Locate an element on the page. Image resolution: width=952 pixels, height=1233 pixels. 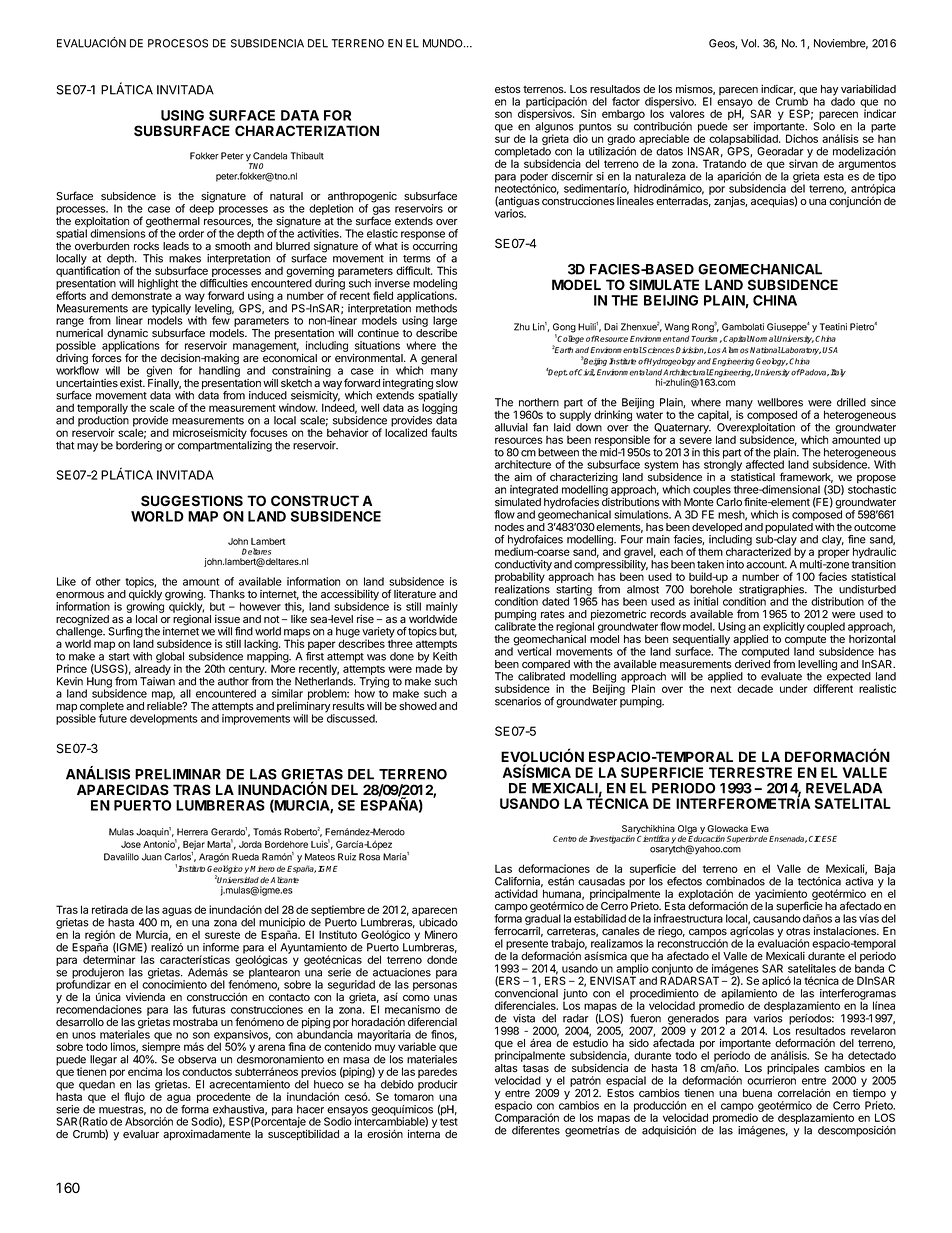
nodes is located at coordinates (509, 527).
